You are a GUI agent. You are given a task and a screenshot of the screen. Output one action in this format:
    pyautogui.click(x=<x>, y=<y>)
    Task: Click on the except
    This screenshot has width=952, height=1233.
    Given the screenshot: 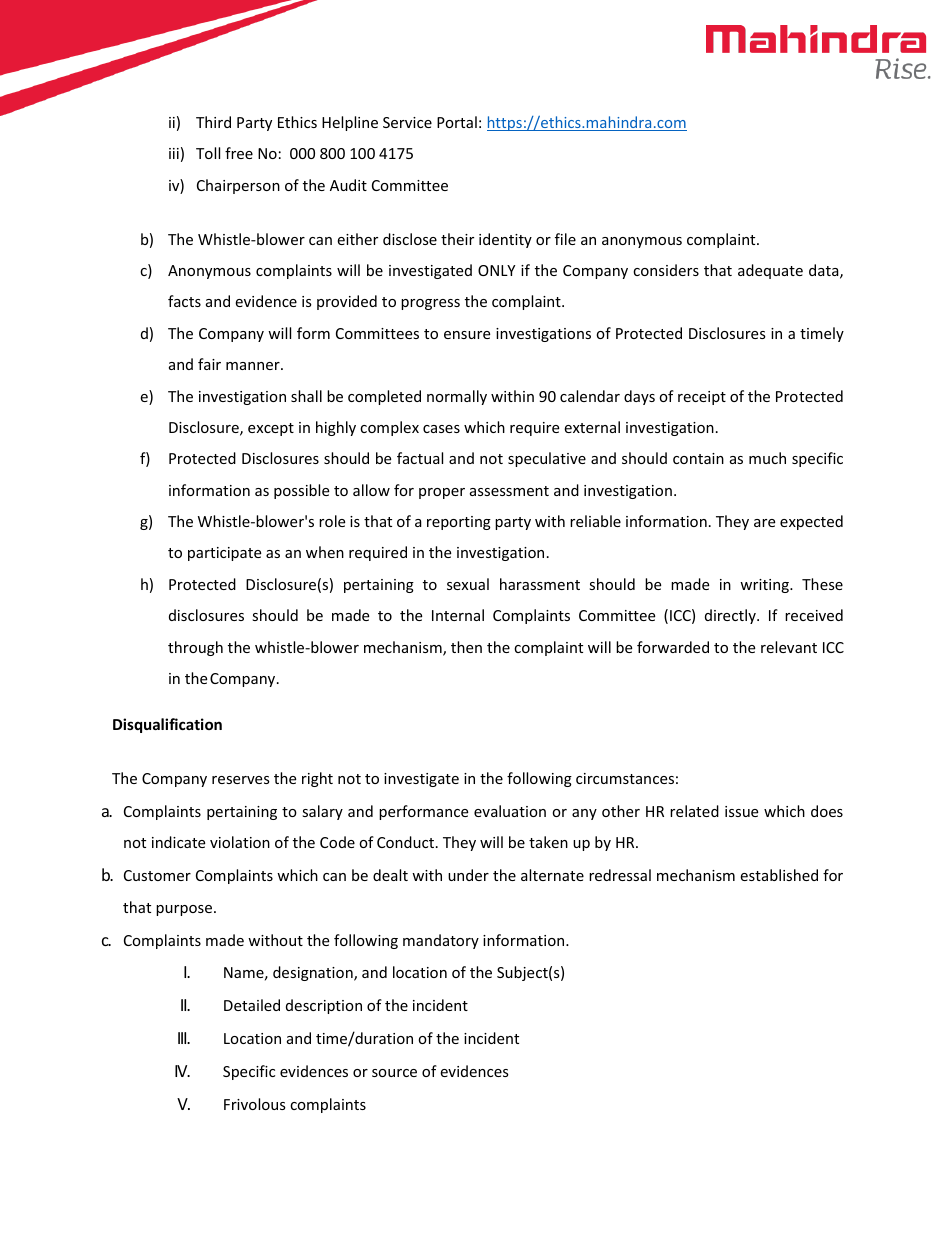 What is the action you would take?
    pyautogui.click(x=271, y=429)
